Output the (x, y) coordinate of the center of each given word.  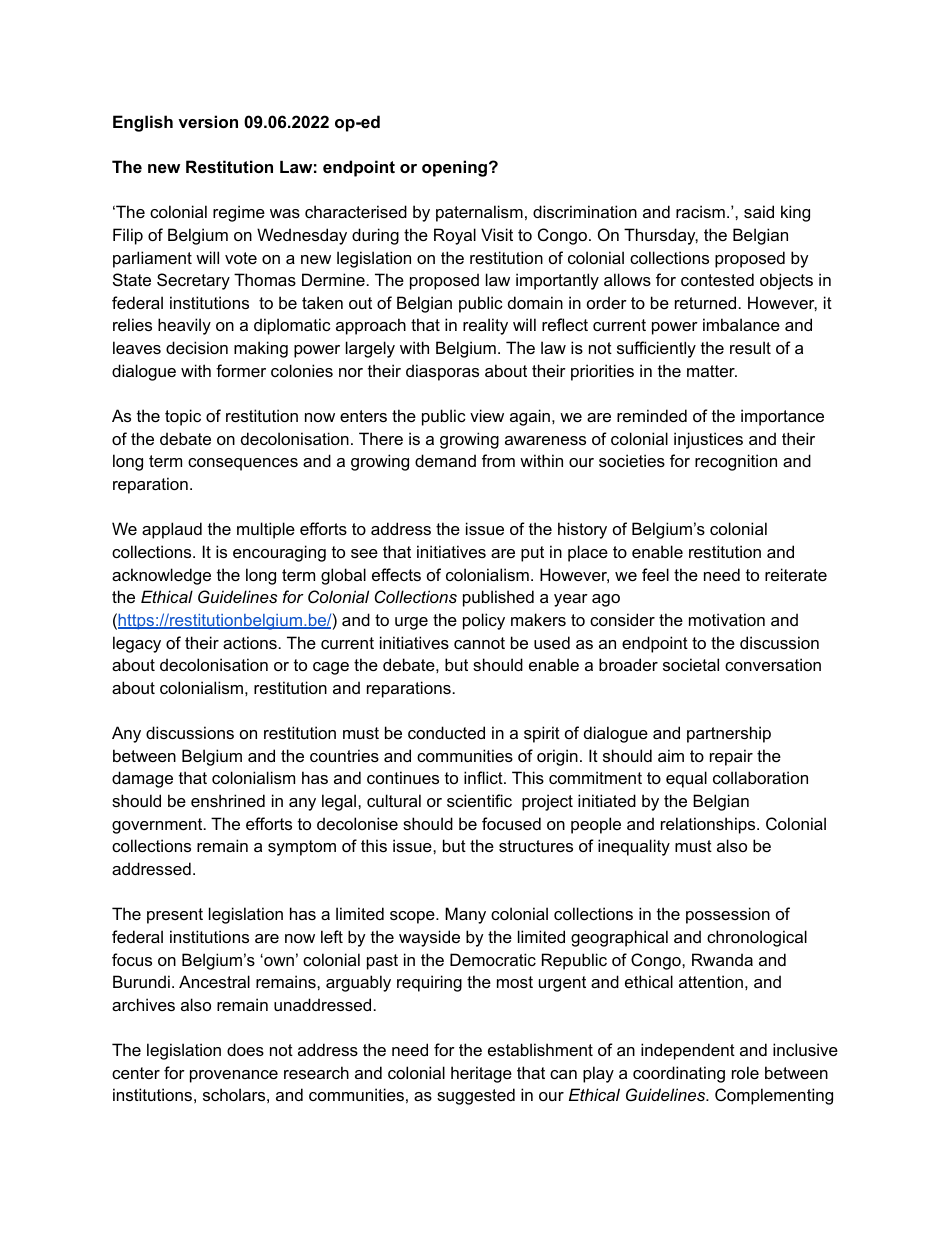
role (745, 1072)
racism (700, 211)
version (208, 121)
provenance (234, 1076)
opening (456, 168)
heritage (481, 1074)
